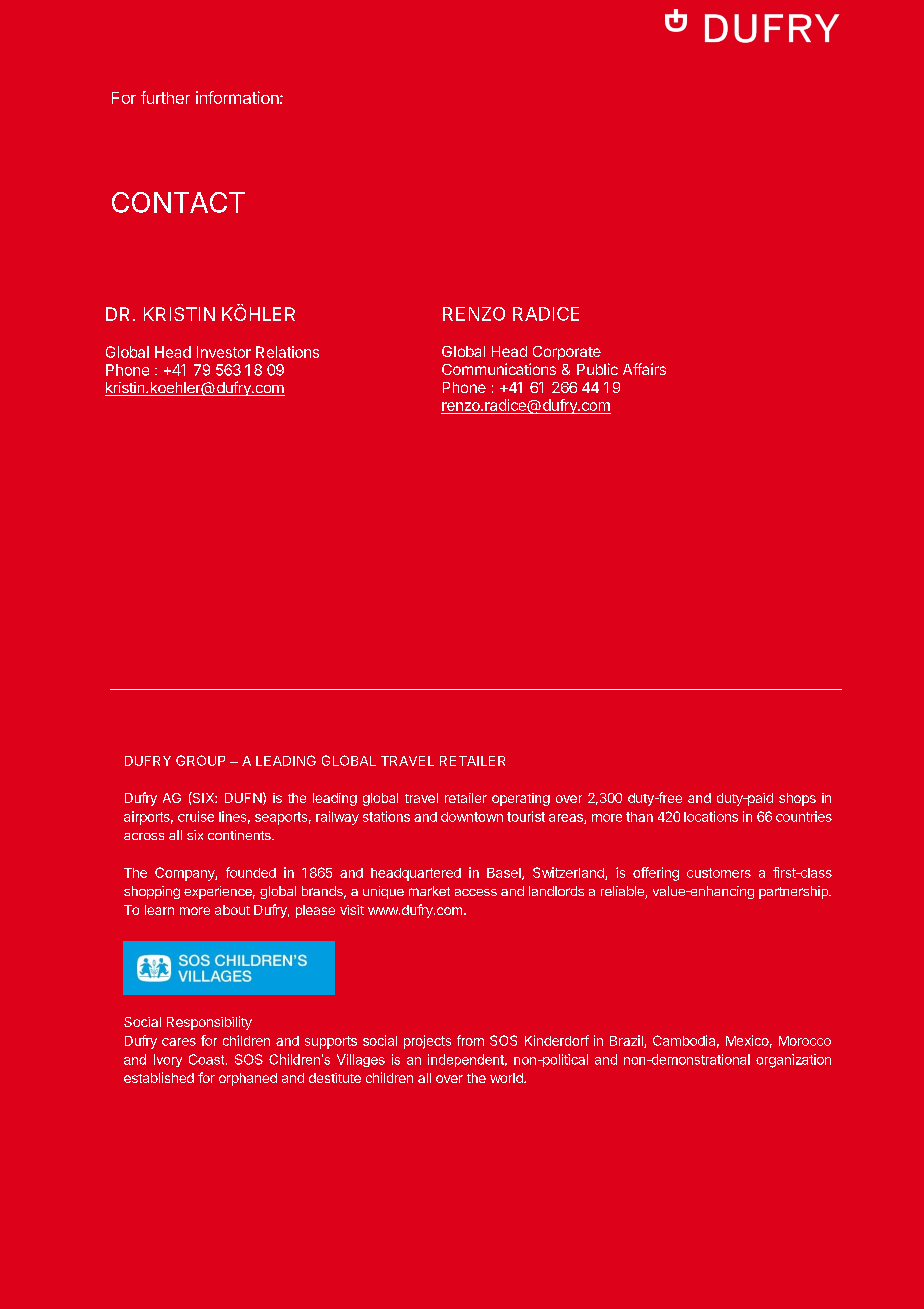  I want to click on operating, so click(521, 799).
